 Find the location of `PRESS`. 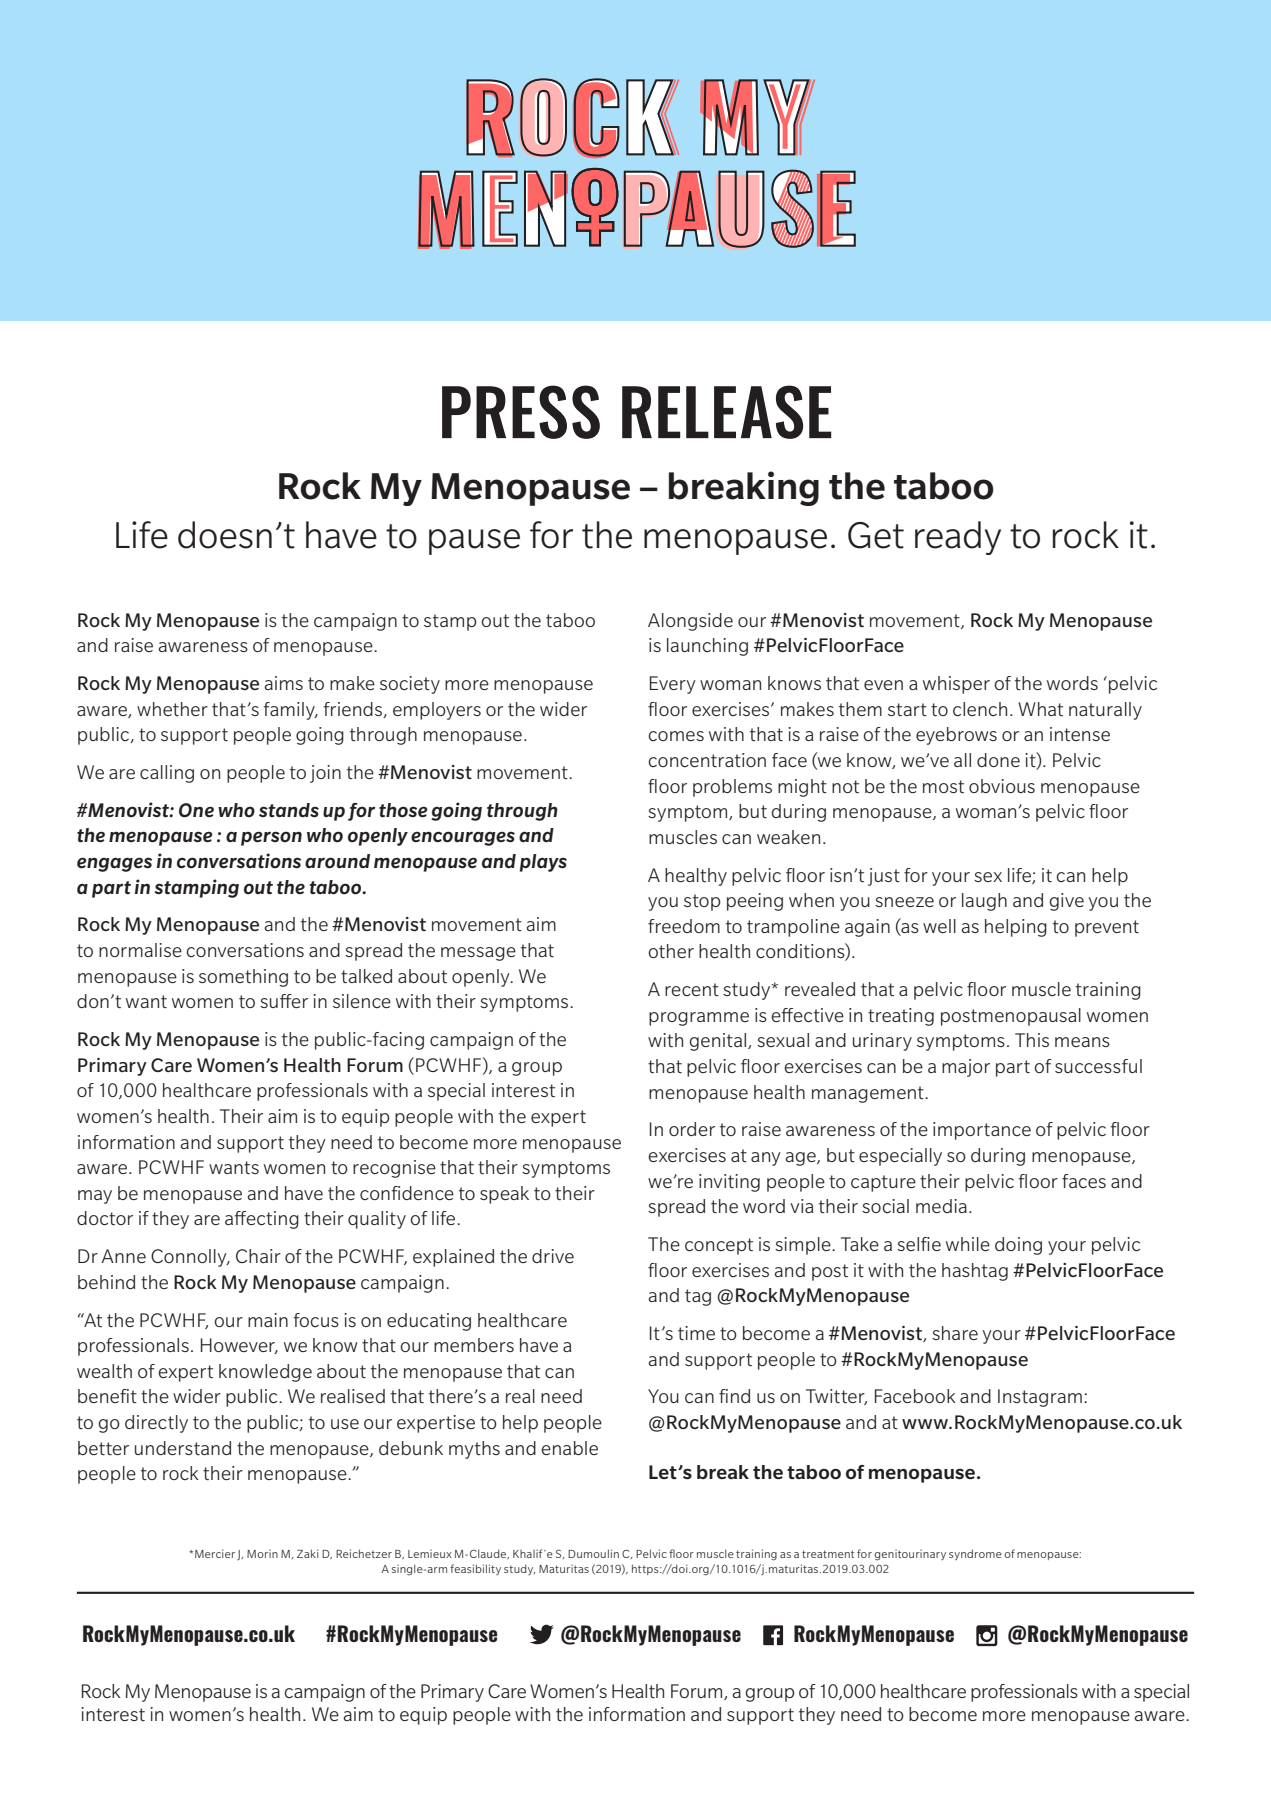

PRESS is located at coordinates (521, 412).
